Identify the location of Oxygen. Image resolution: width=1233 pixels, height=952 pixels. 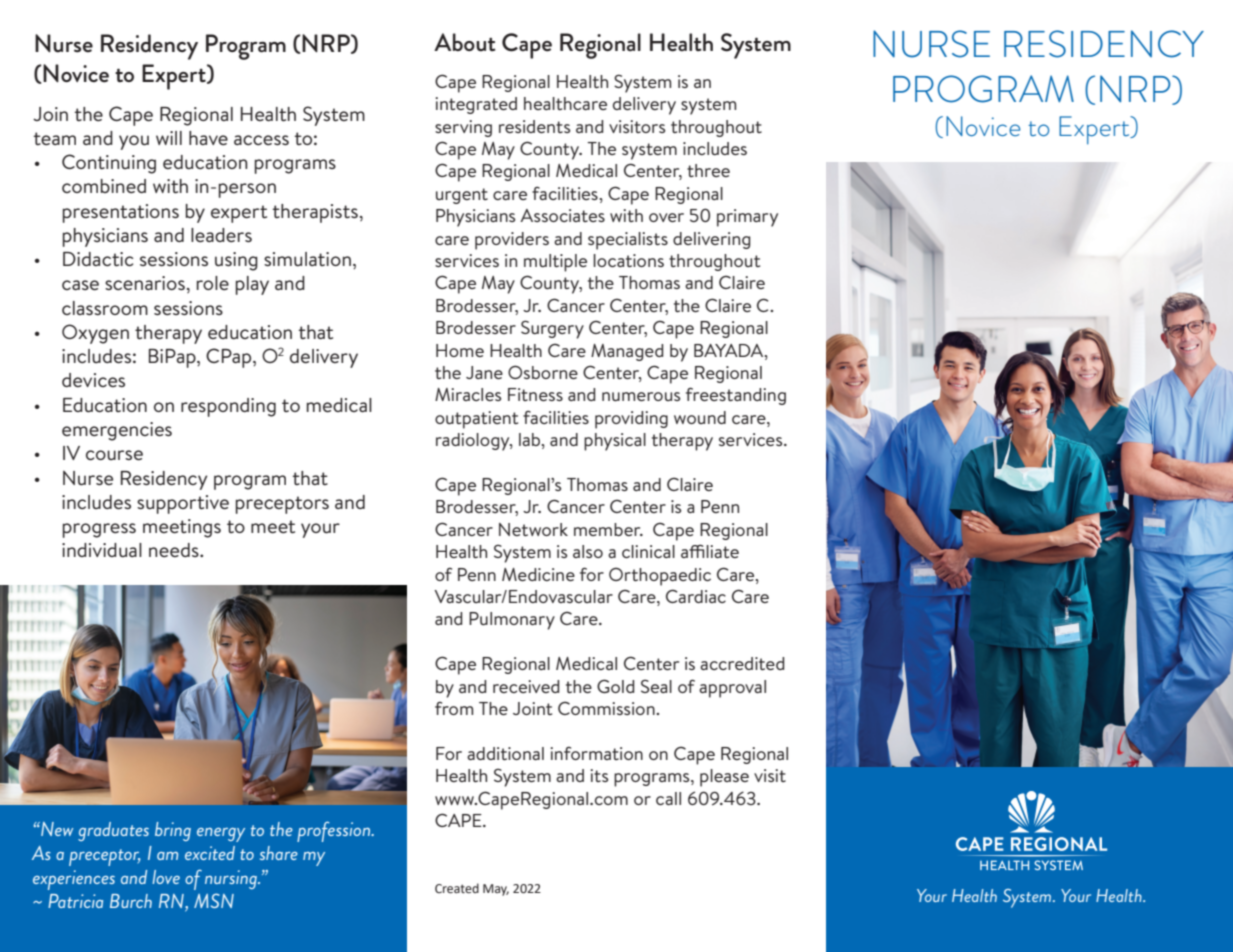
(95, 334).
